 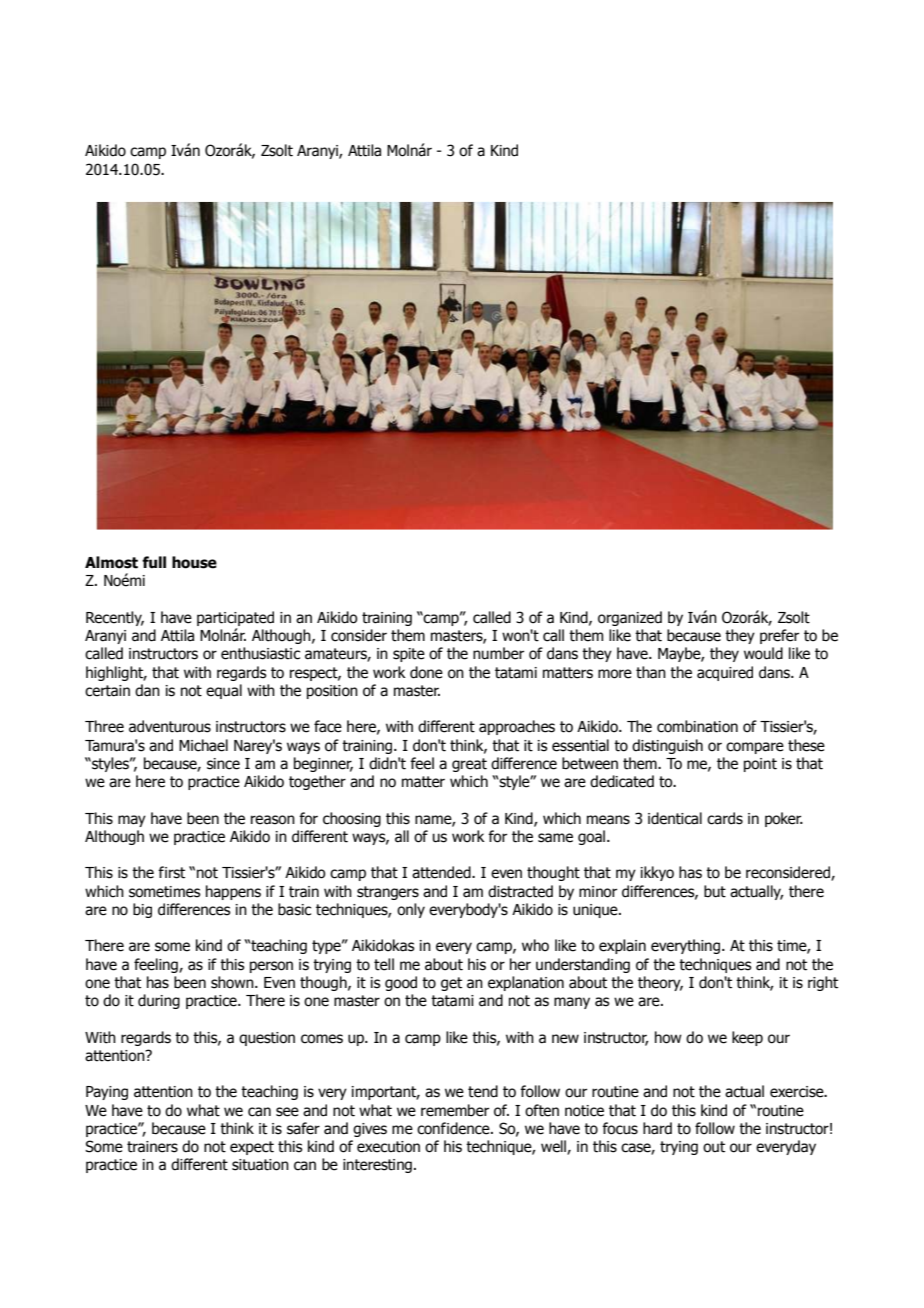 What do you see at coordinates (657, 1128) in the screenshot?
I see `hard` at bounding box center [657, 1128].
